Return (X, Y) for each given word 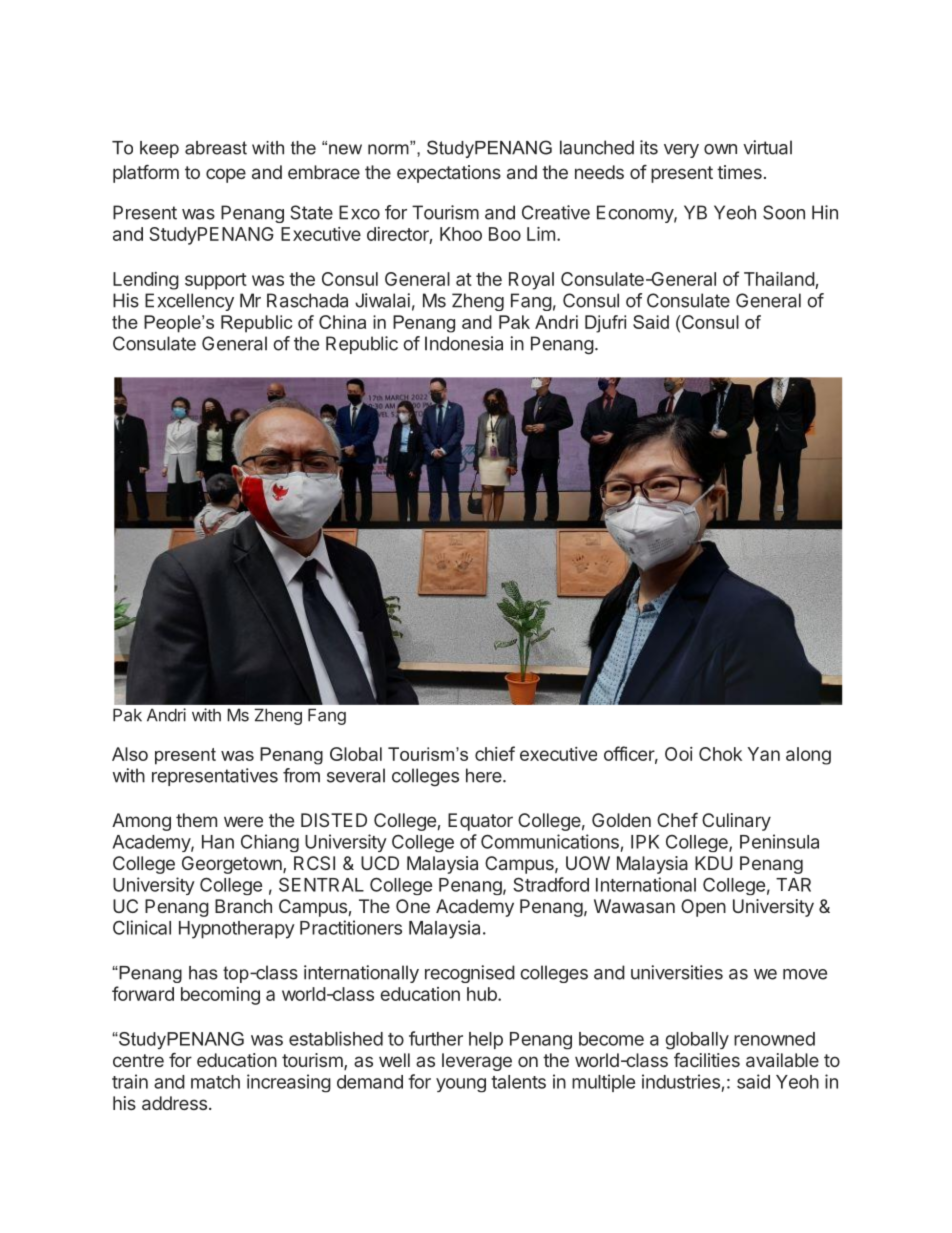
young (461, 1085)
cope (226, 175)
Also (130, 754)
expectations (449, 174)
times (739, 172)
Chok (720, 754)
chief (495, 753)
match (215, 1082)
